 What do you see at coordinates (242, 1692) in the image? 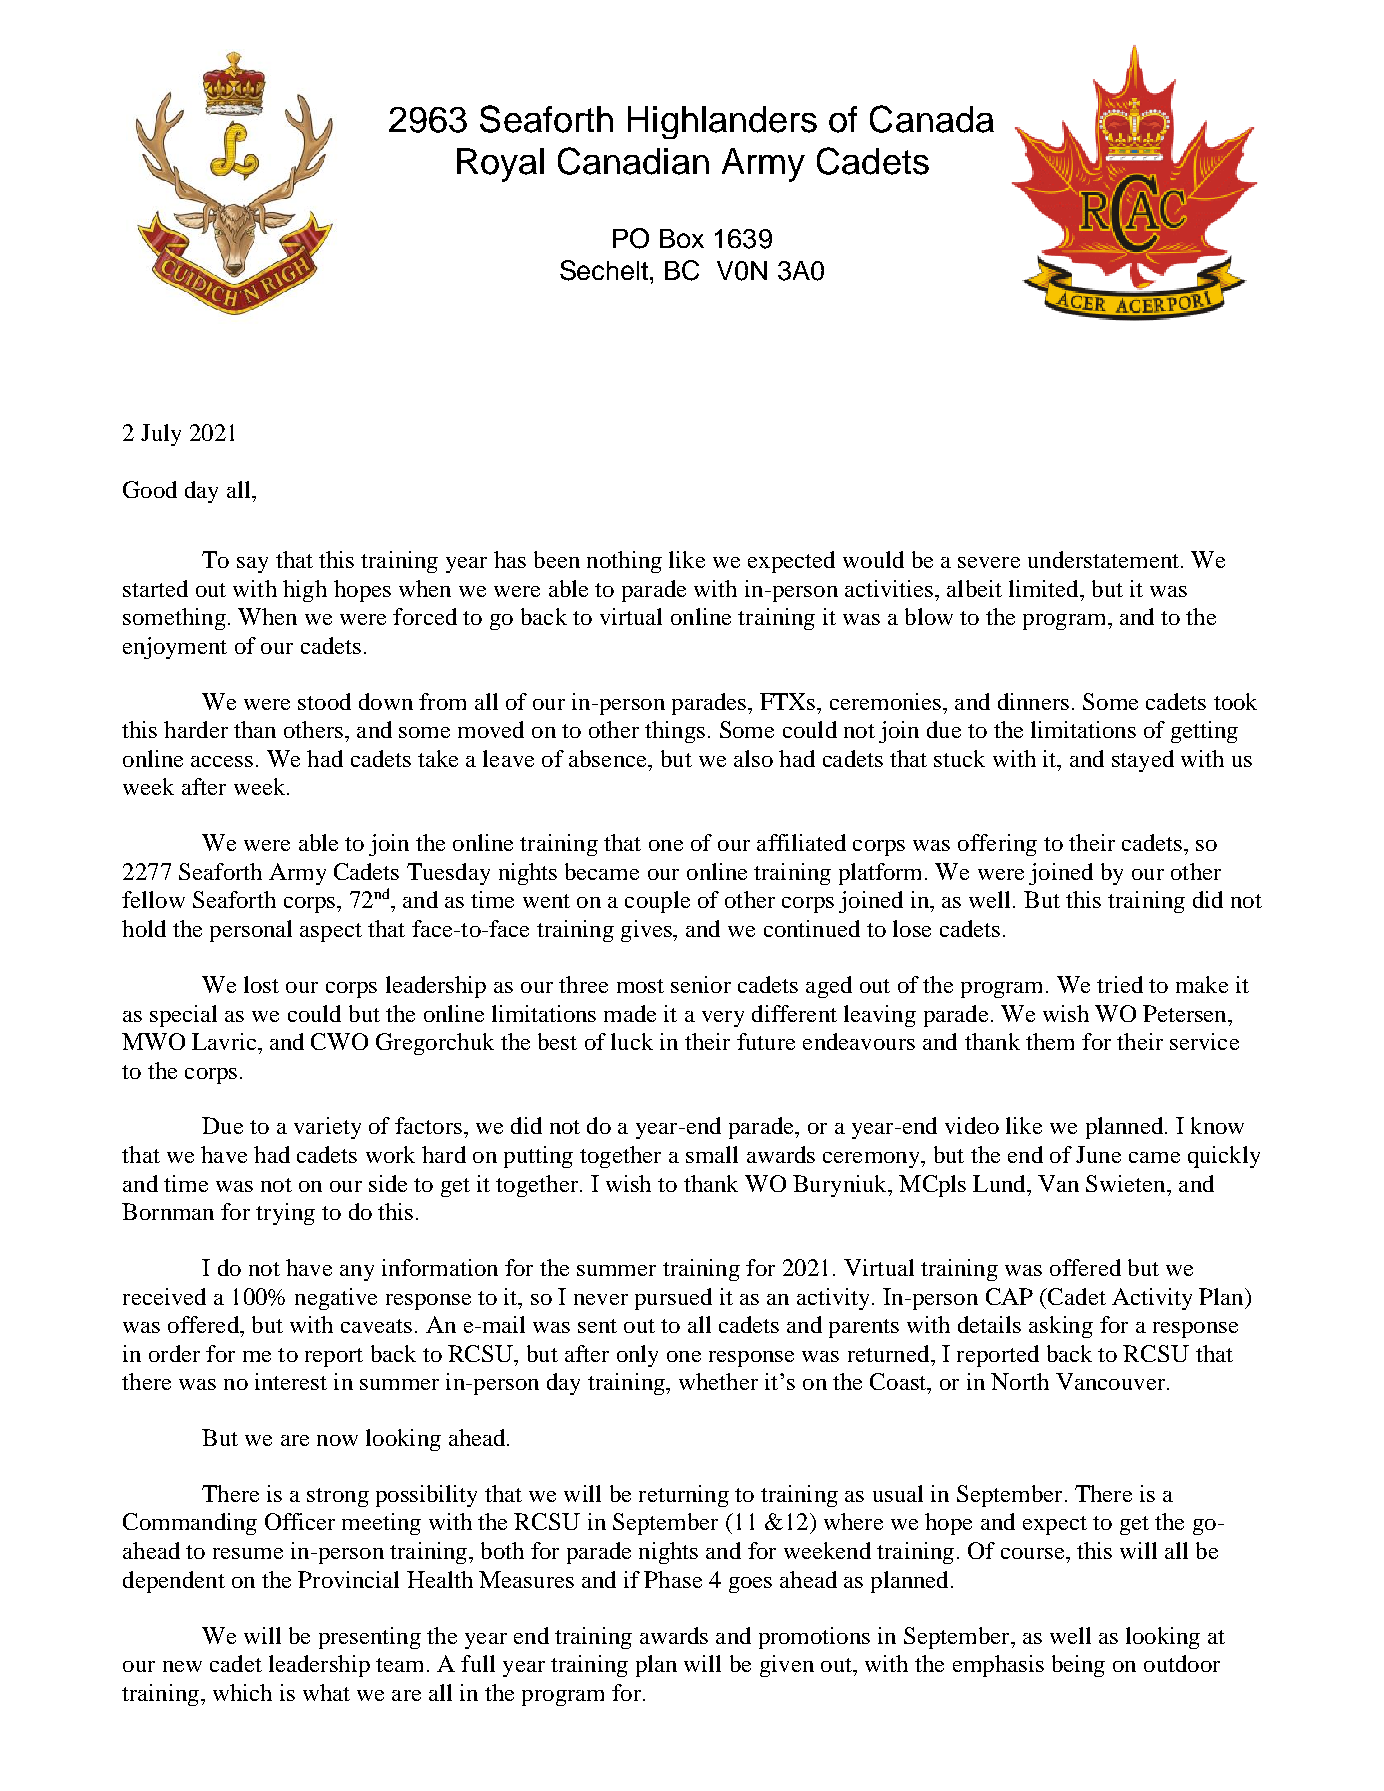
I see `which` at bounding box center [242, 1692].
